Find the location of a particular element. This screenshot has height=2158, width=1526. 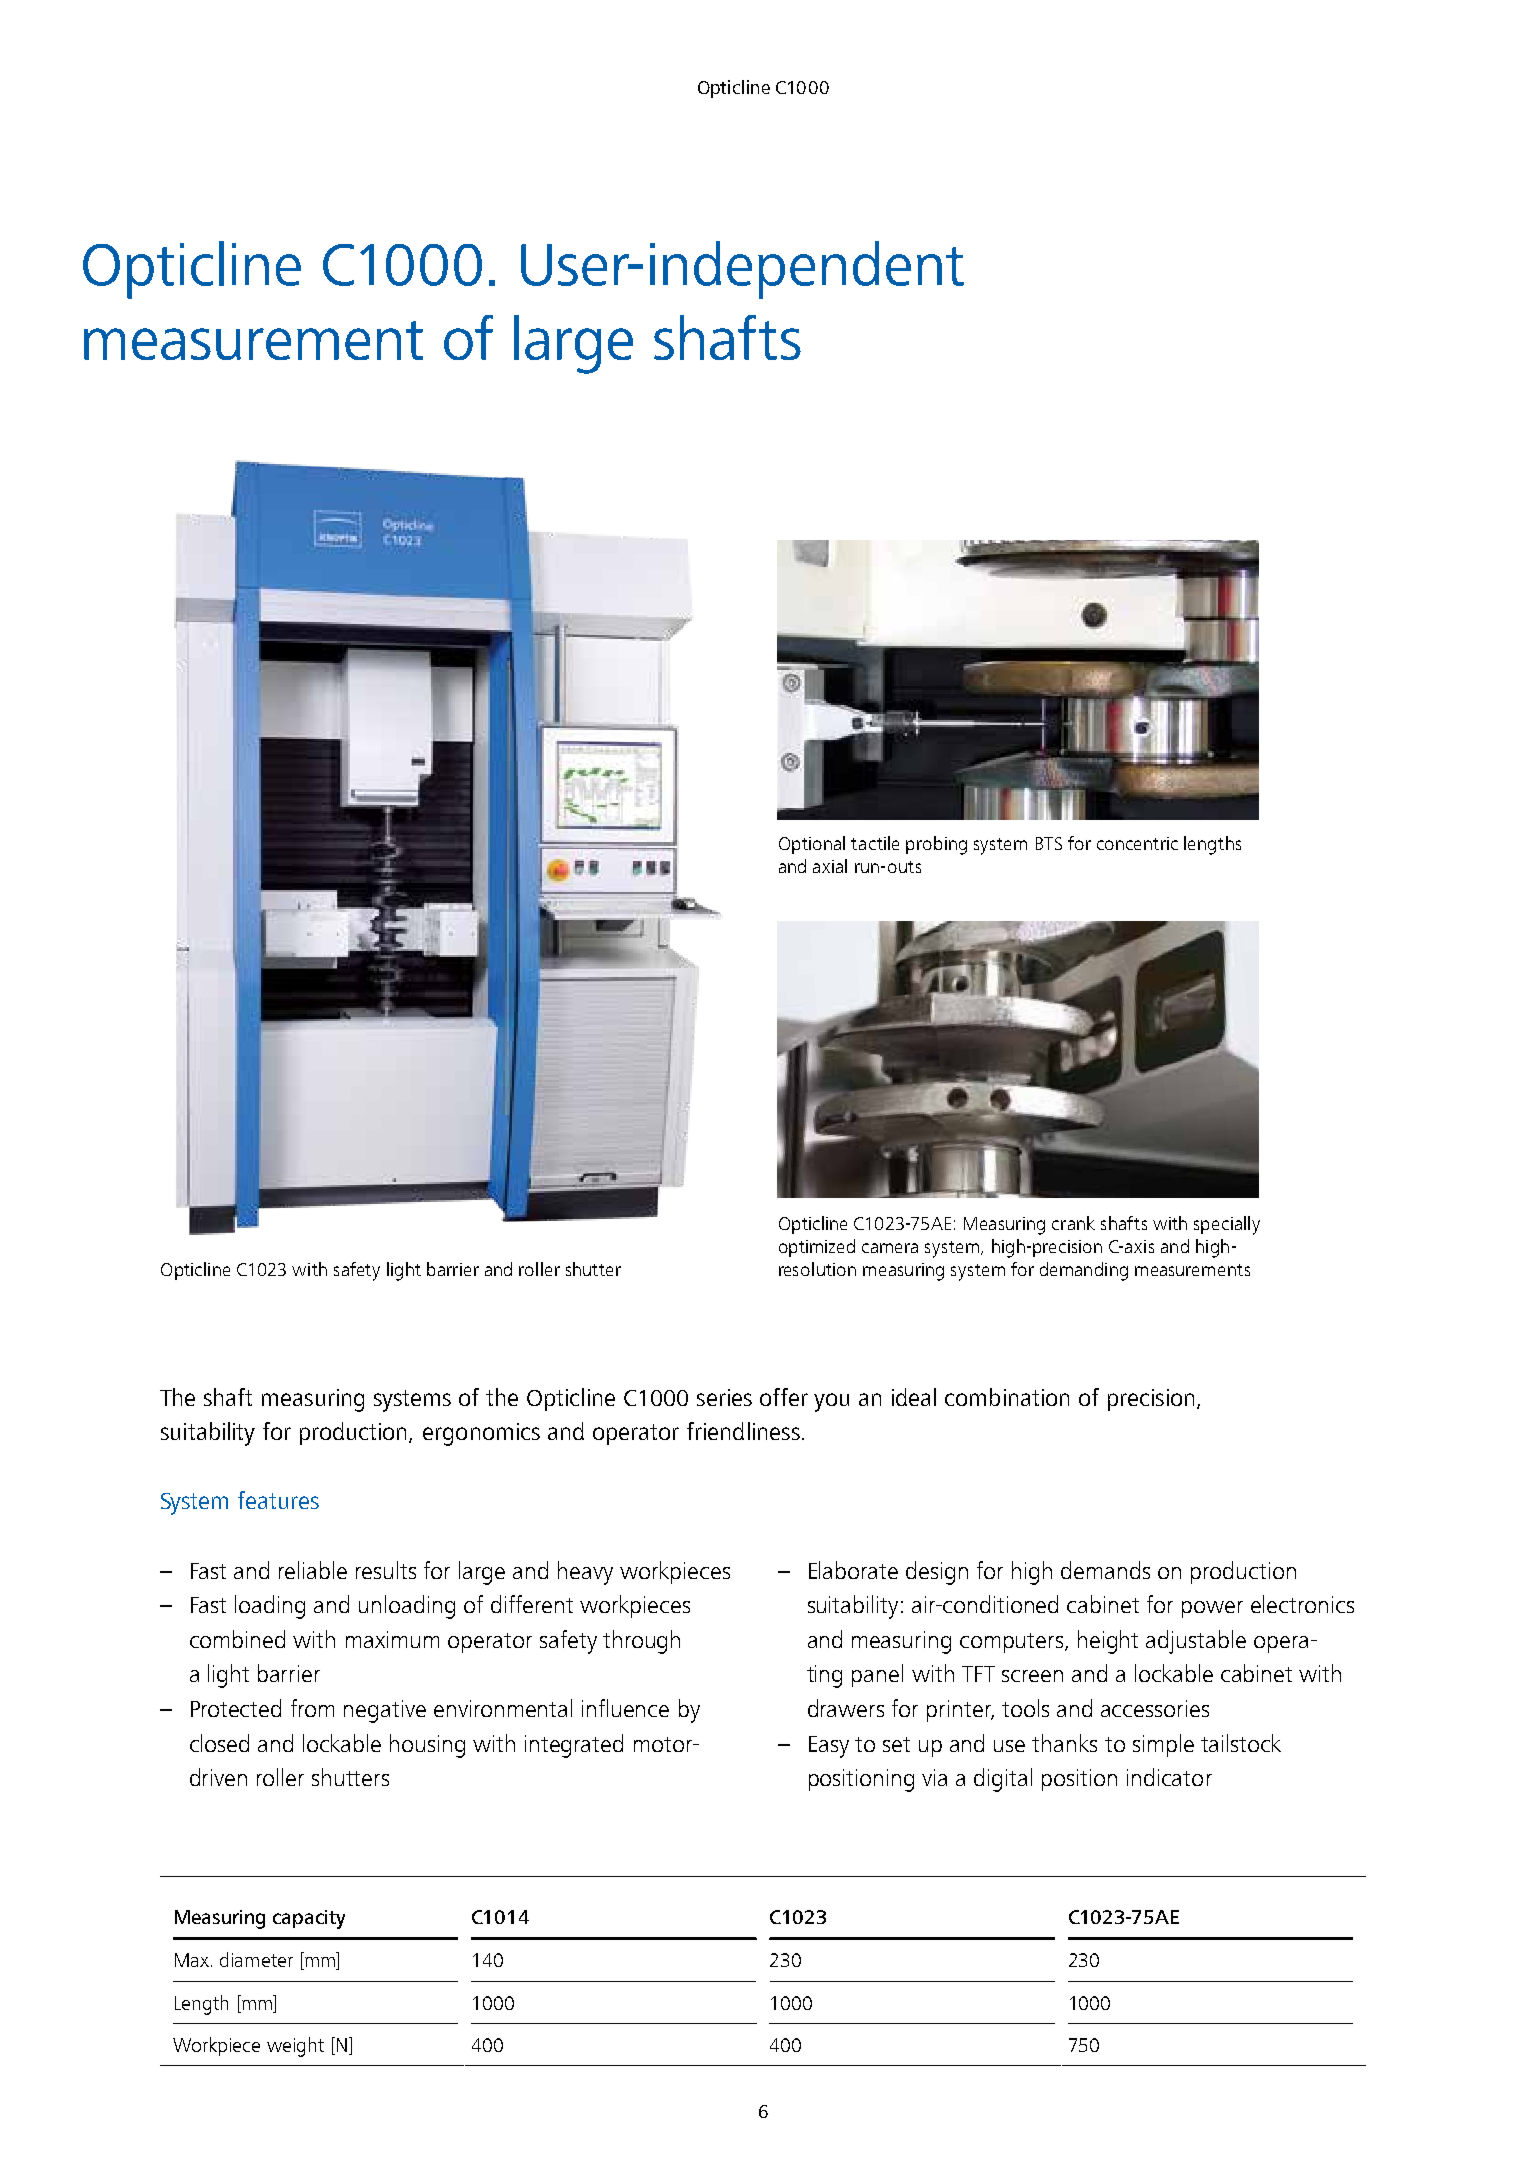

offer is located at coordinates (784, 1397).
